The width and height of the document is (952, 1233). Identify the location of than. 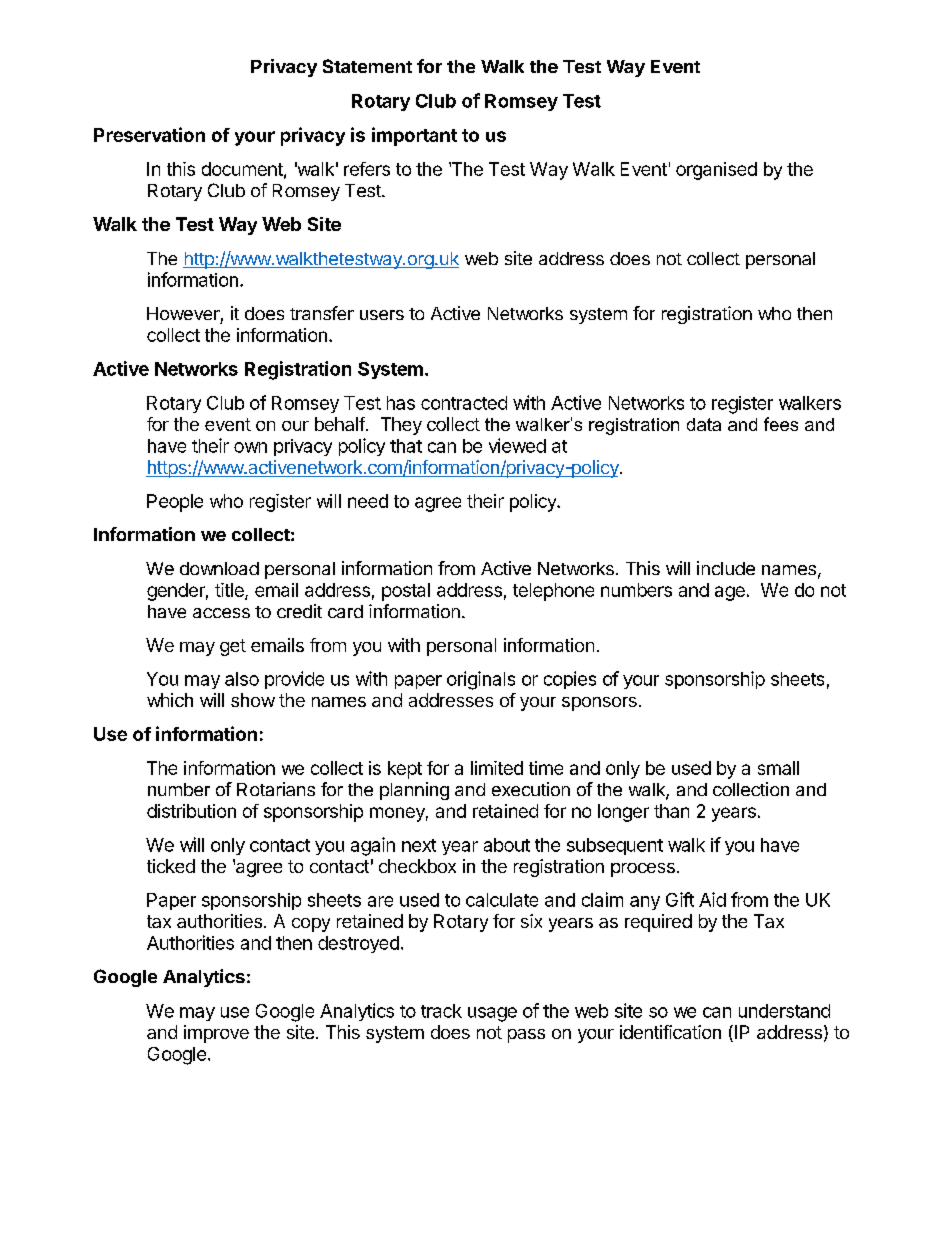
(671, 811).
